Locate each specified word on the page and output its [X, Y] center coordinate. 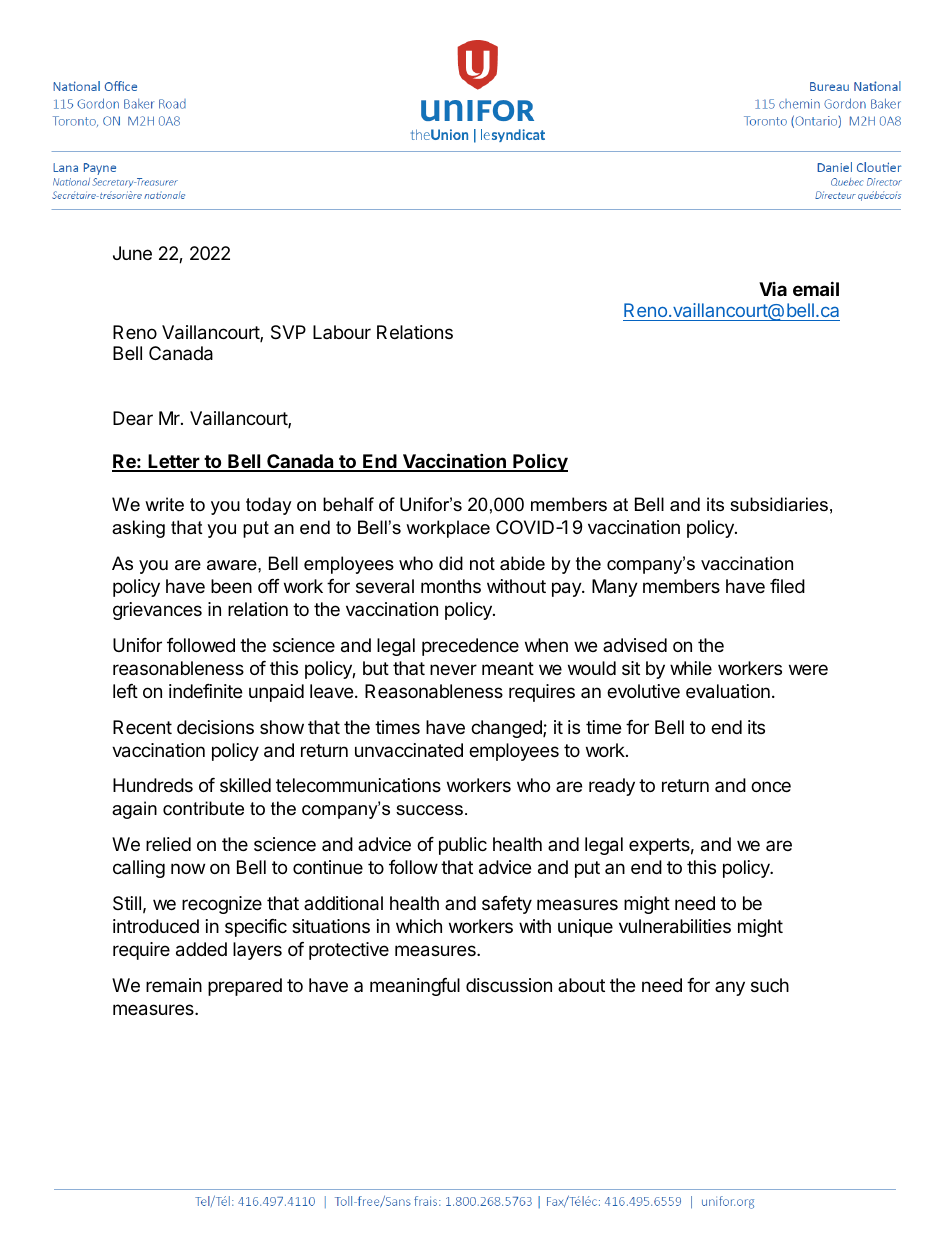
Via [773, 289]
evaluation [728, 691]
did [451, 563]
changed [507, 729]
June [132, 253]
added [201, 949]
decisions [215, 727]
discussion [509, 985]
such [770, 985]
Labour [342, 332]
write [164, 504]
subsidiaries [779, 504]
